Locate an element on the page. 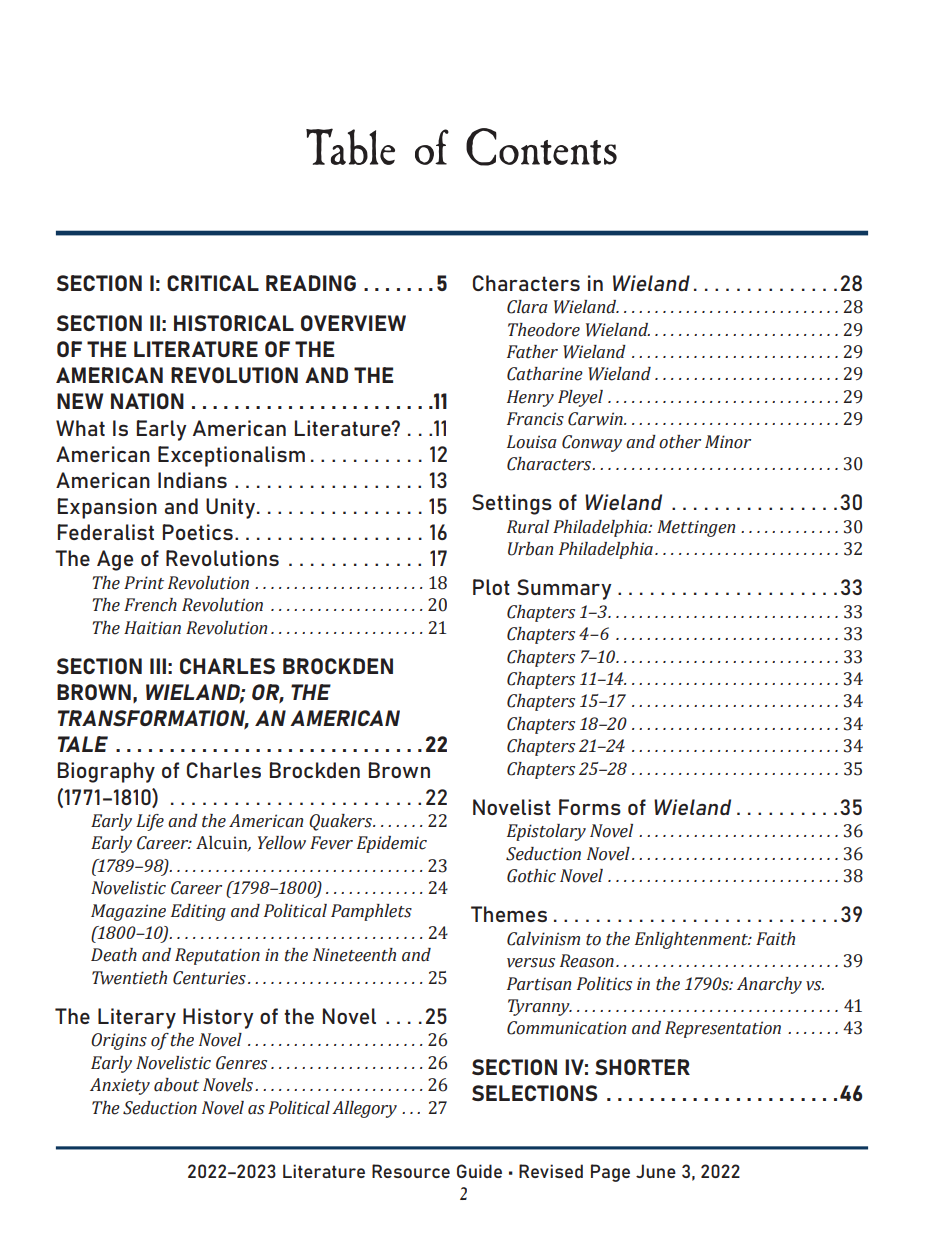  June is located at coordinates (656, 1171).
